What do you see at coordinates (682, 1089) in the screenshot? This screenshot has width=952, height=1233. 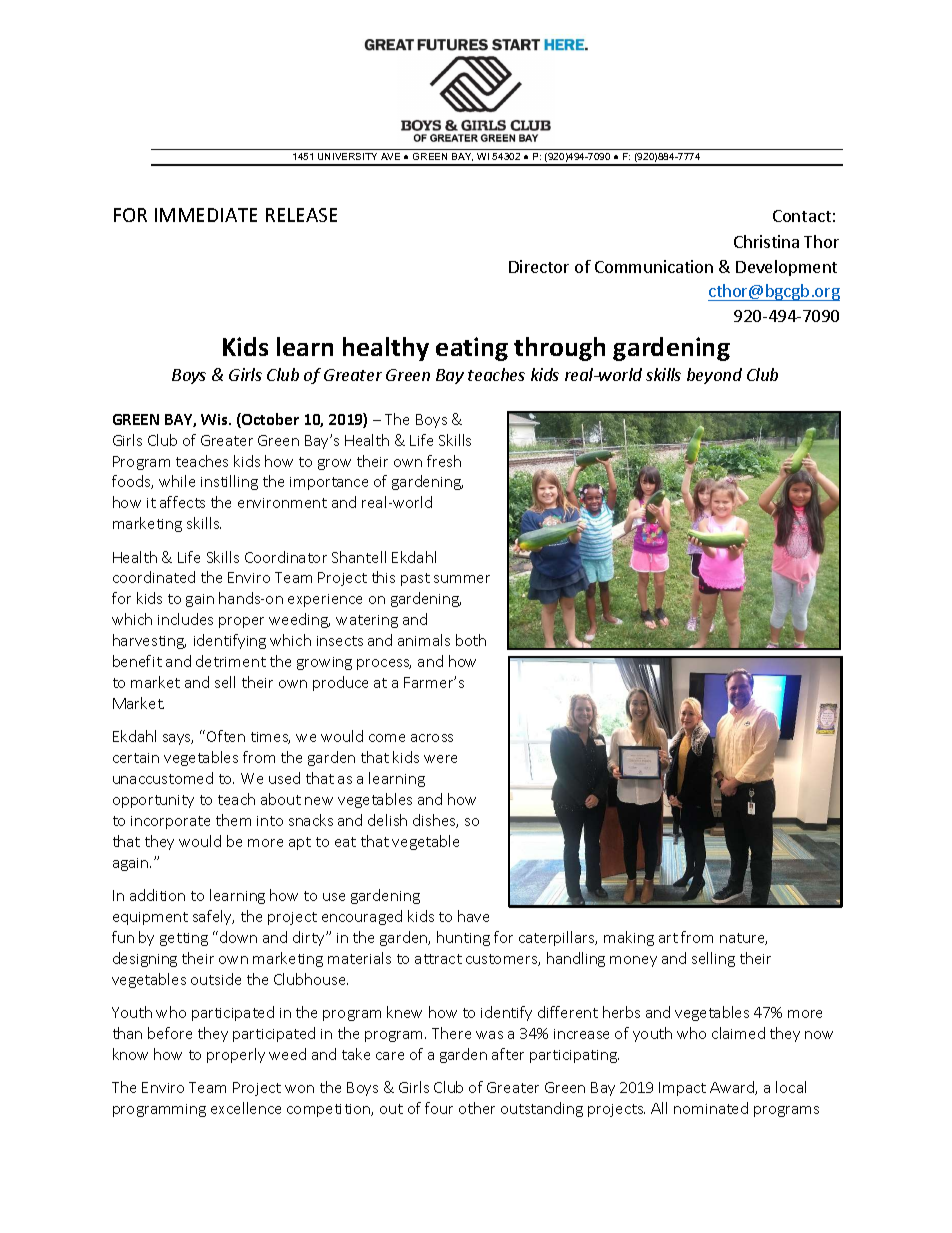 I see `Impact` at bounding box center [682, 1089].
